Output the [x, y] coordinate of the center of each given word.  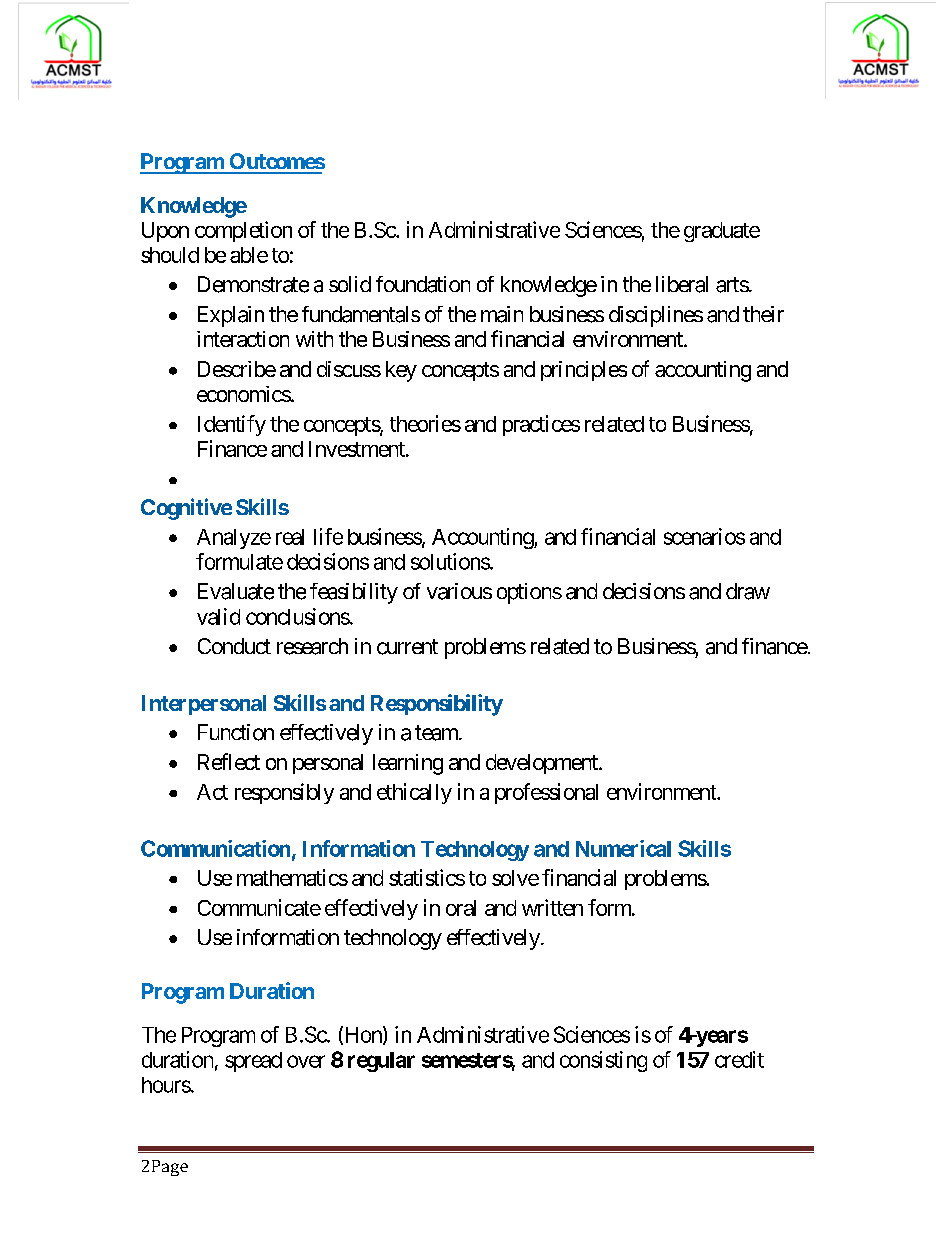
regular [381, 1062]
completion [243, 231]
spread [253, 1062]
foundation [423, 284]
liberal [682, 284]
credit [739, 1059]
